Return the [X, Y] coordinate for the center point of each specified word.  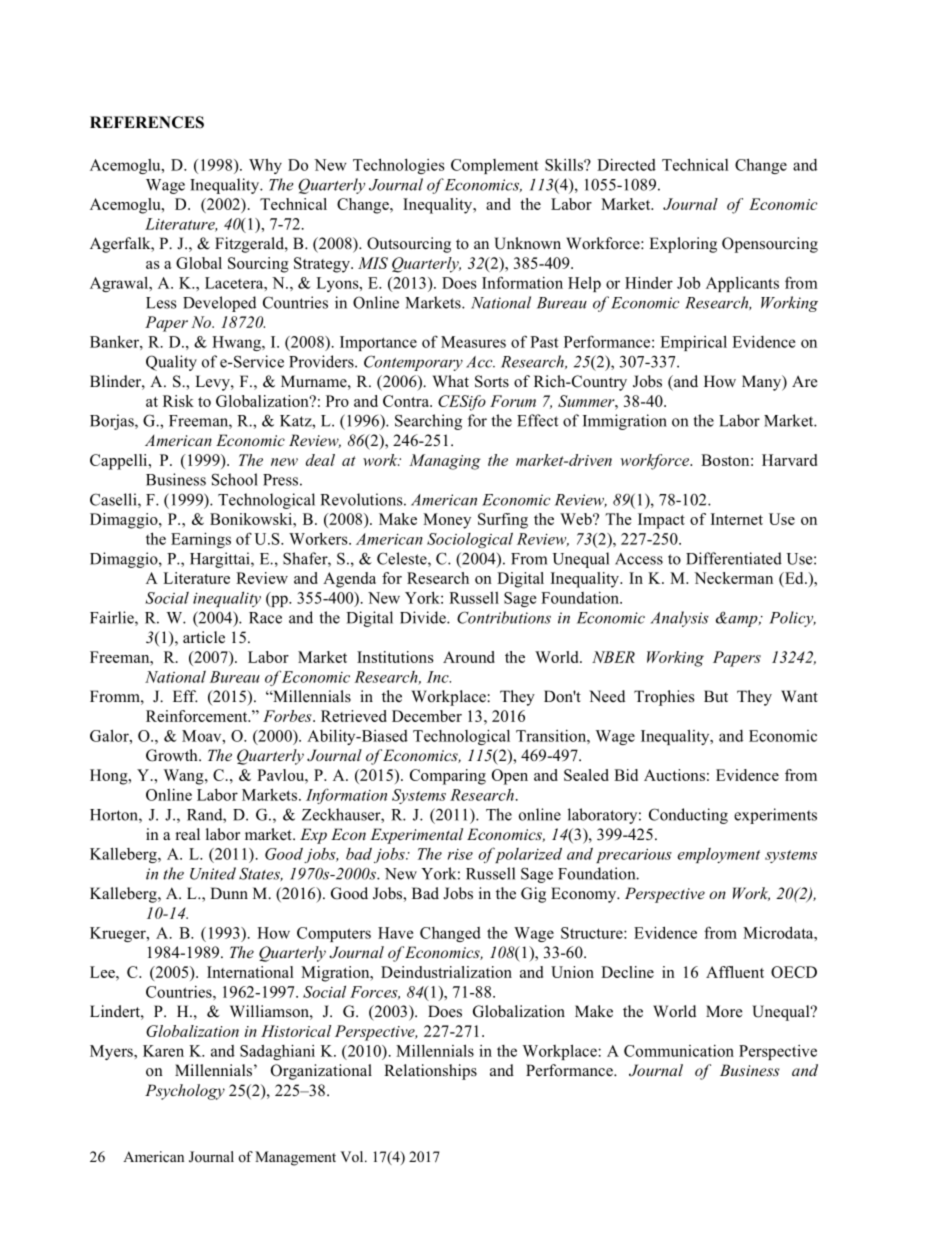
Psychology [185, 1092]
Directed [626, 165]
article [204, 637]
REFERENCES [147, 122]
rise [460, 854]
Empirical [693, 343]
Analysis [679, 619]
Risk [178, 401]
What [450, 381]
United [213, 873]
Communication [679, 1051]
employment [719, 855]
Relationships [430, 1072]
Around [469, 657]
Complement [495, 166]
